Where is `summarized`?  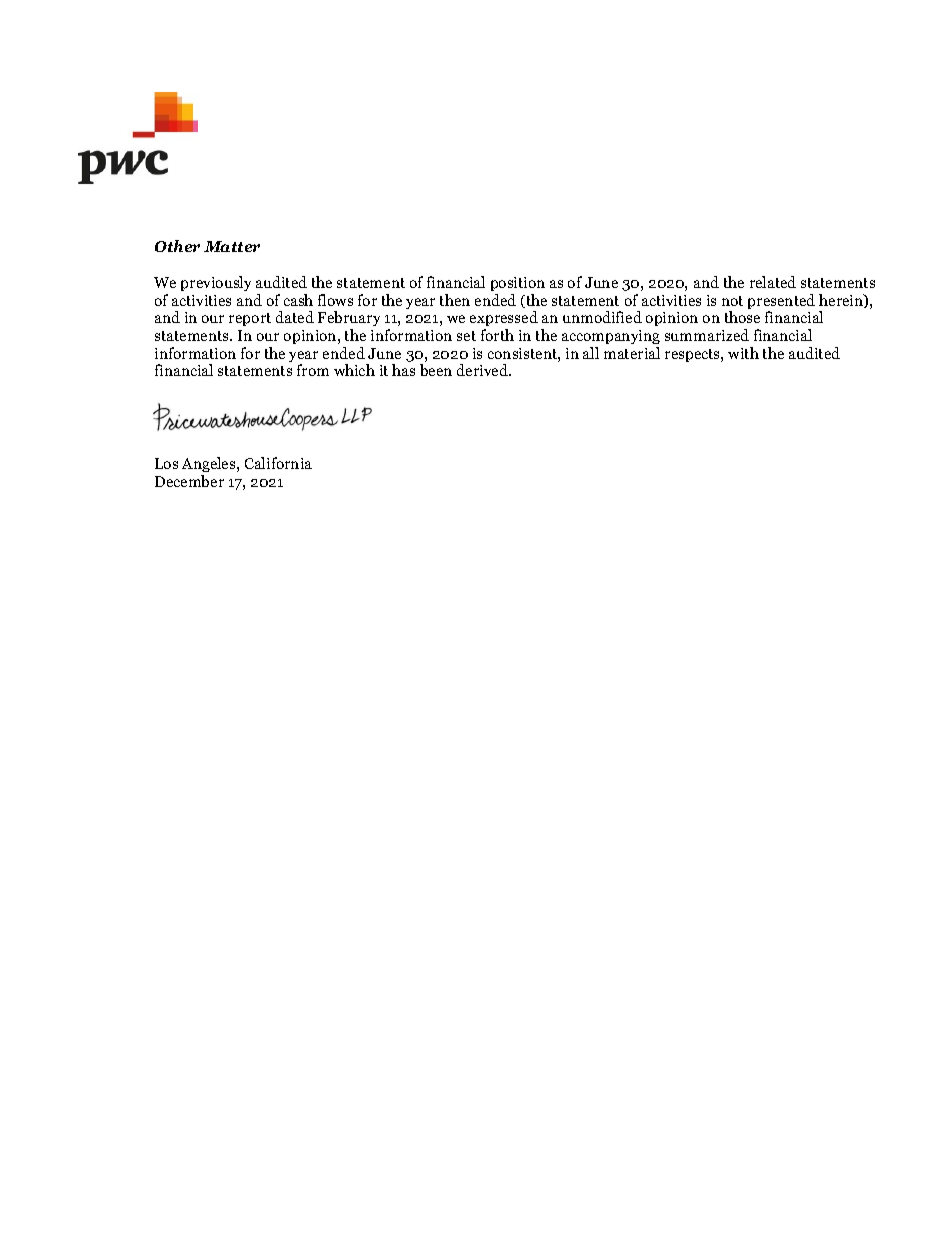 summarized is located at coordinates (707, 335).
